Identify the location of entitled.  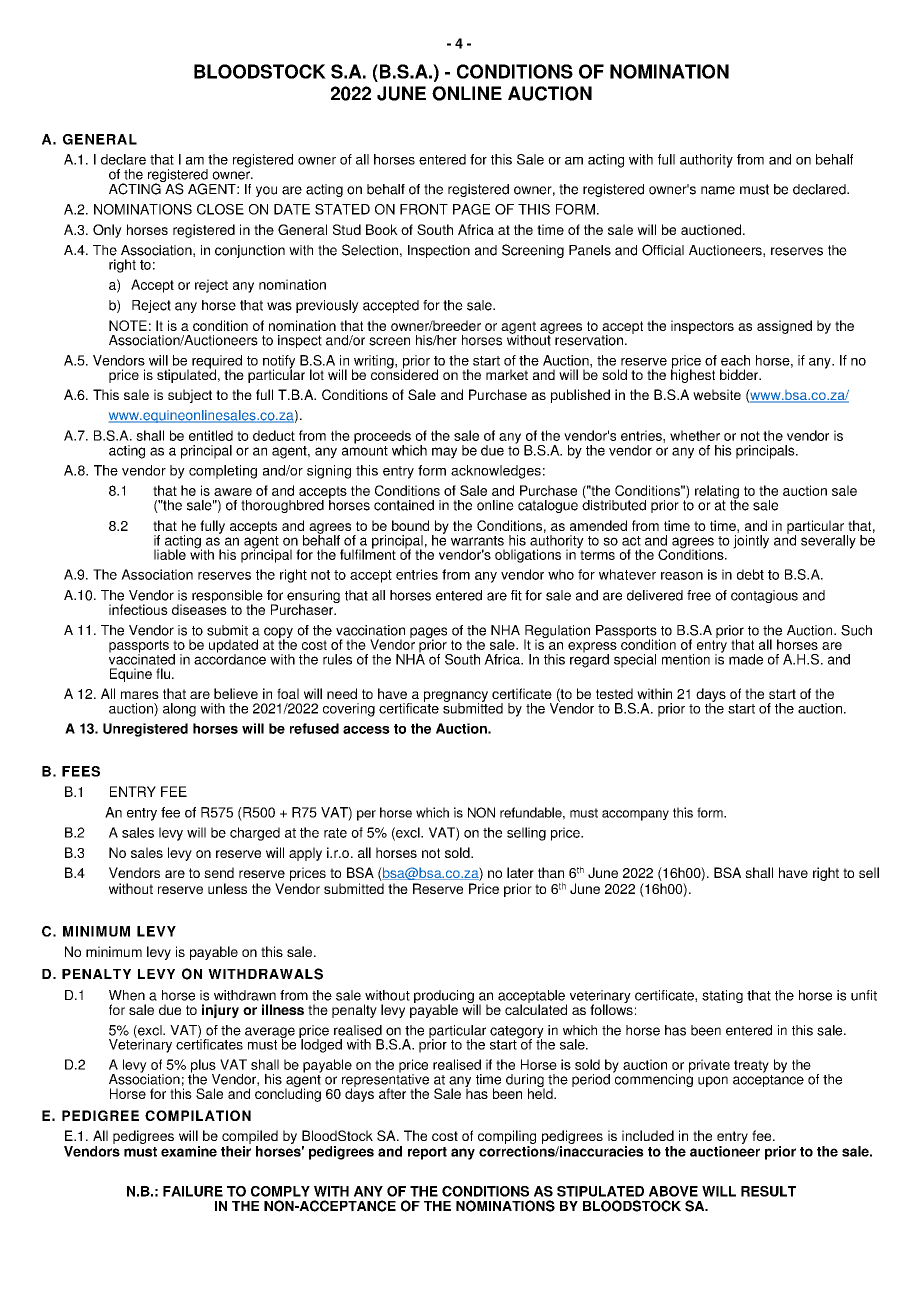
(211, 435).
